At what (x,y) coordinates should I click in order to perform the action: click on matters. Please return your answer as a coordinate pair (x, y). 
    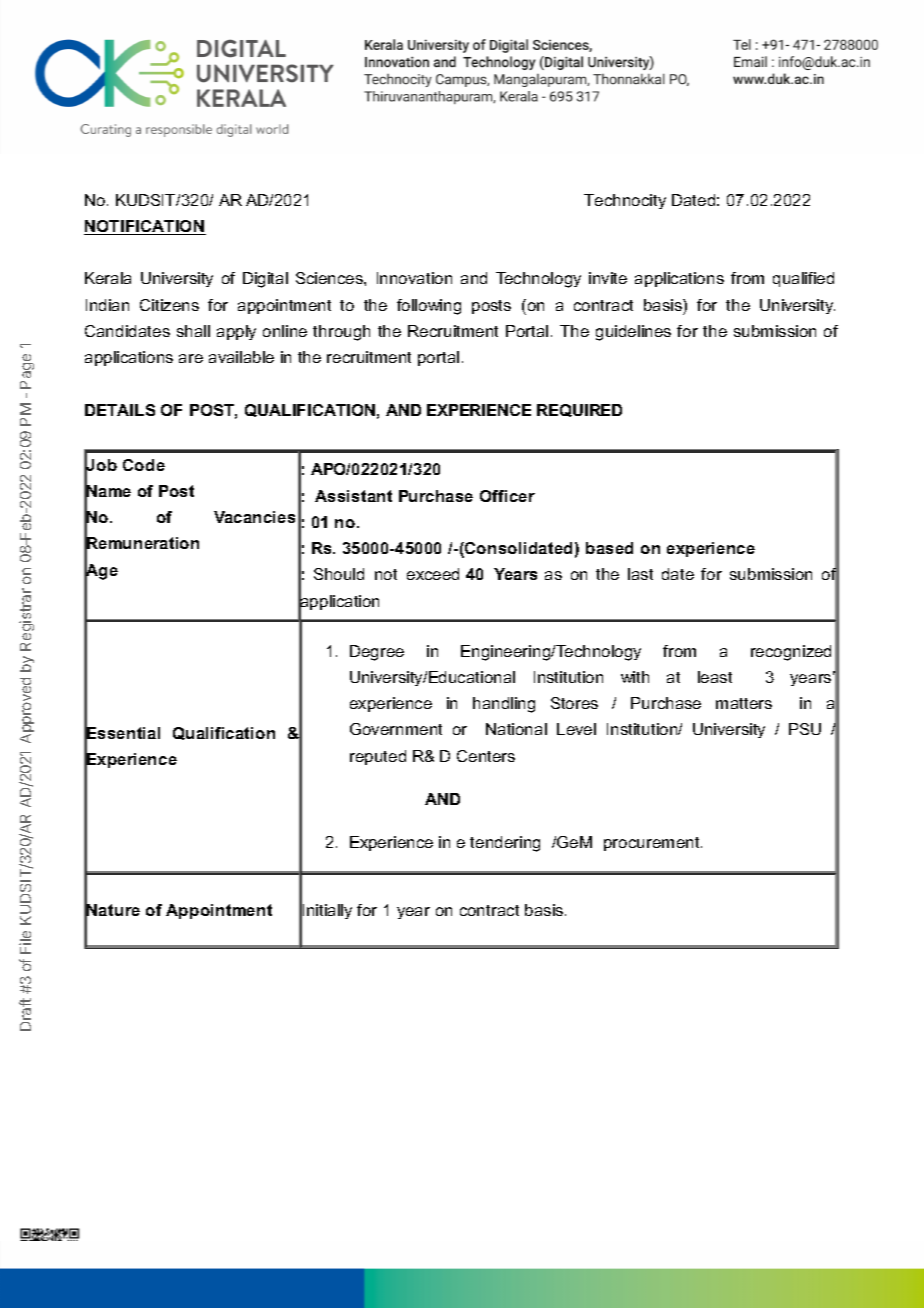
    Looking at the image, I should click on (744, 703).
